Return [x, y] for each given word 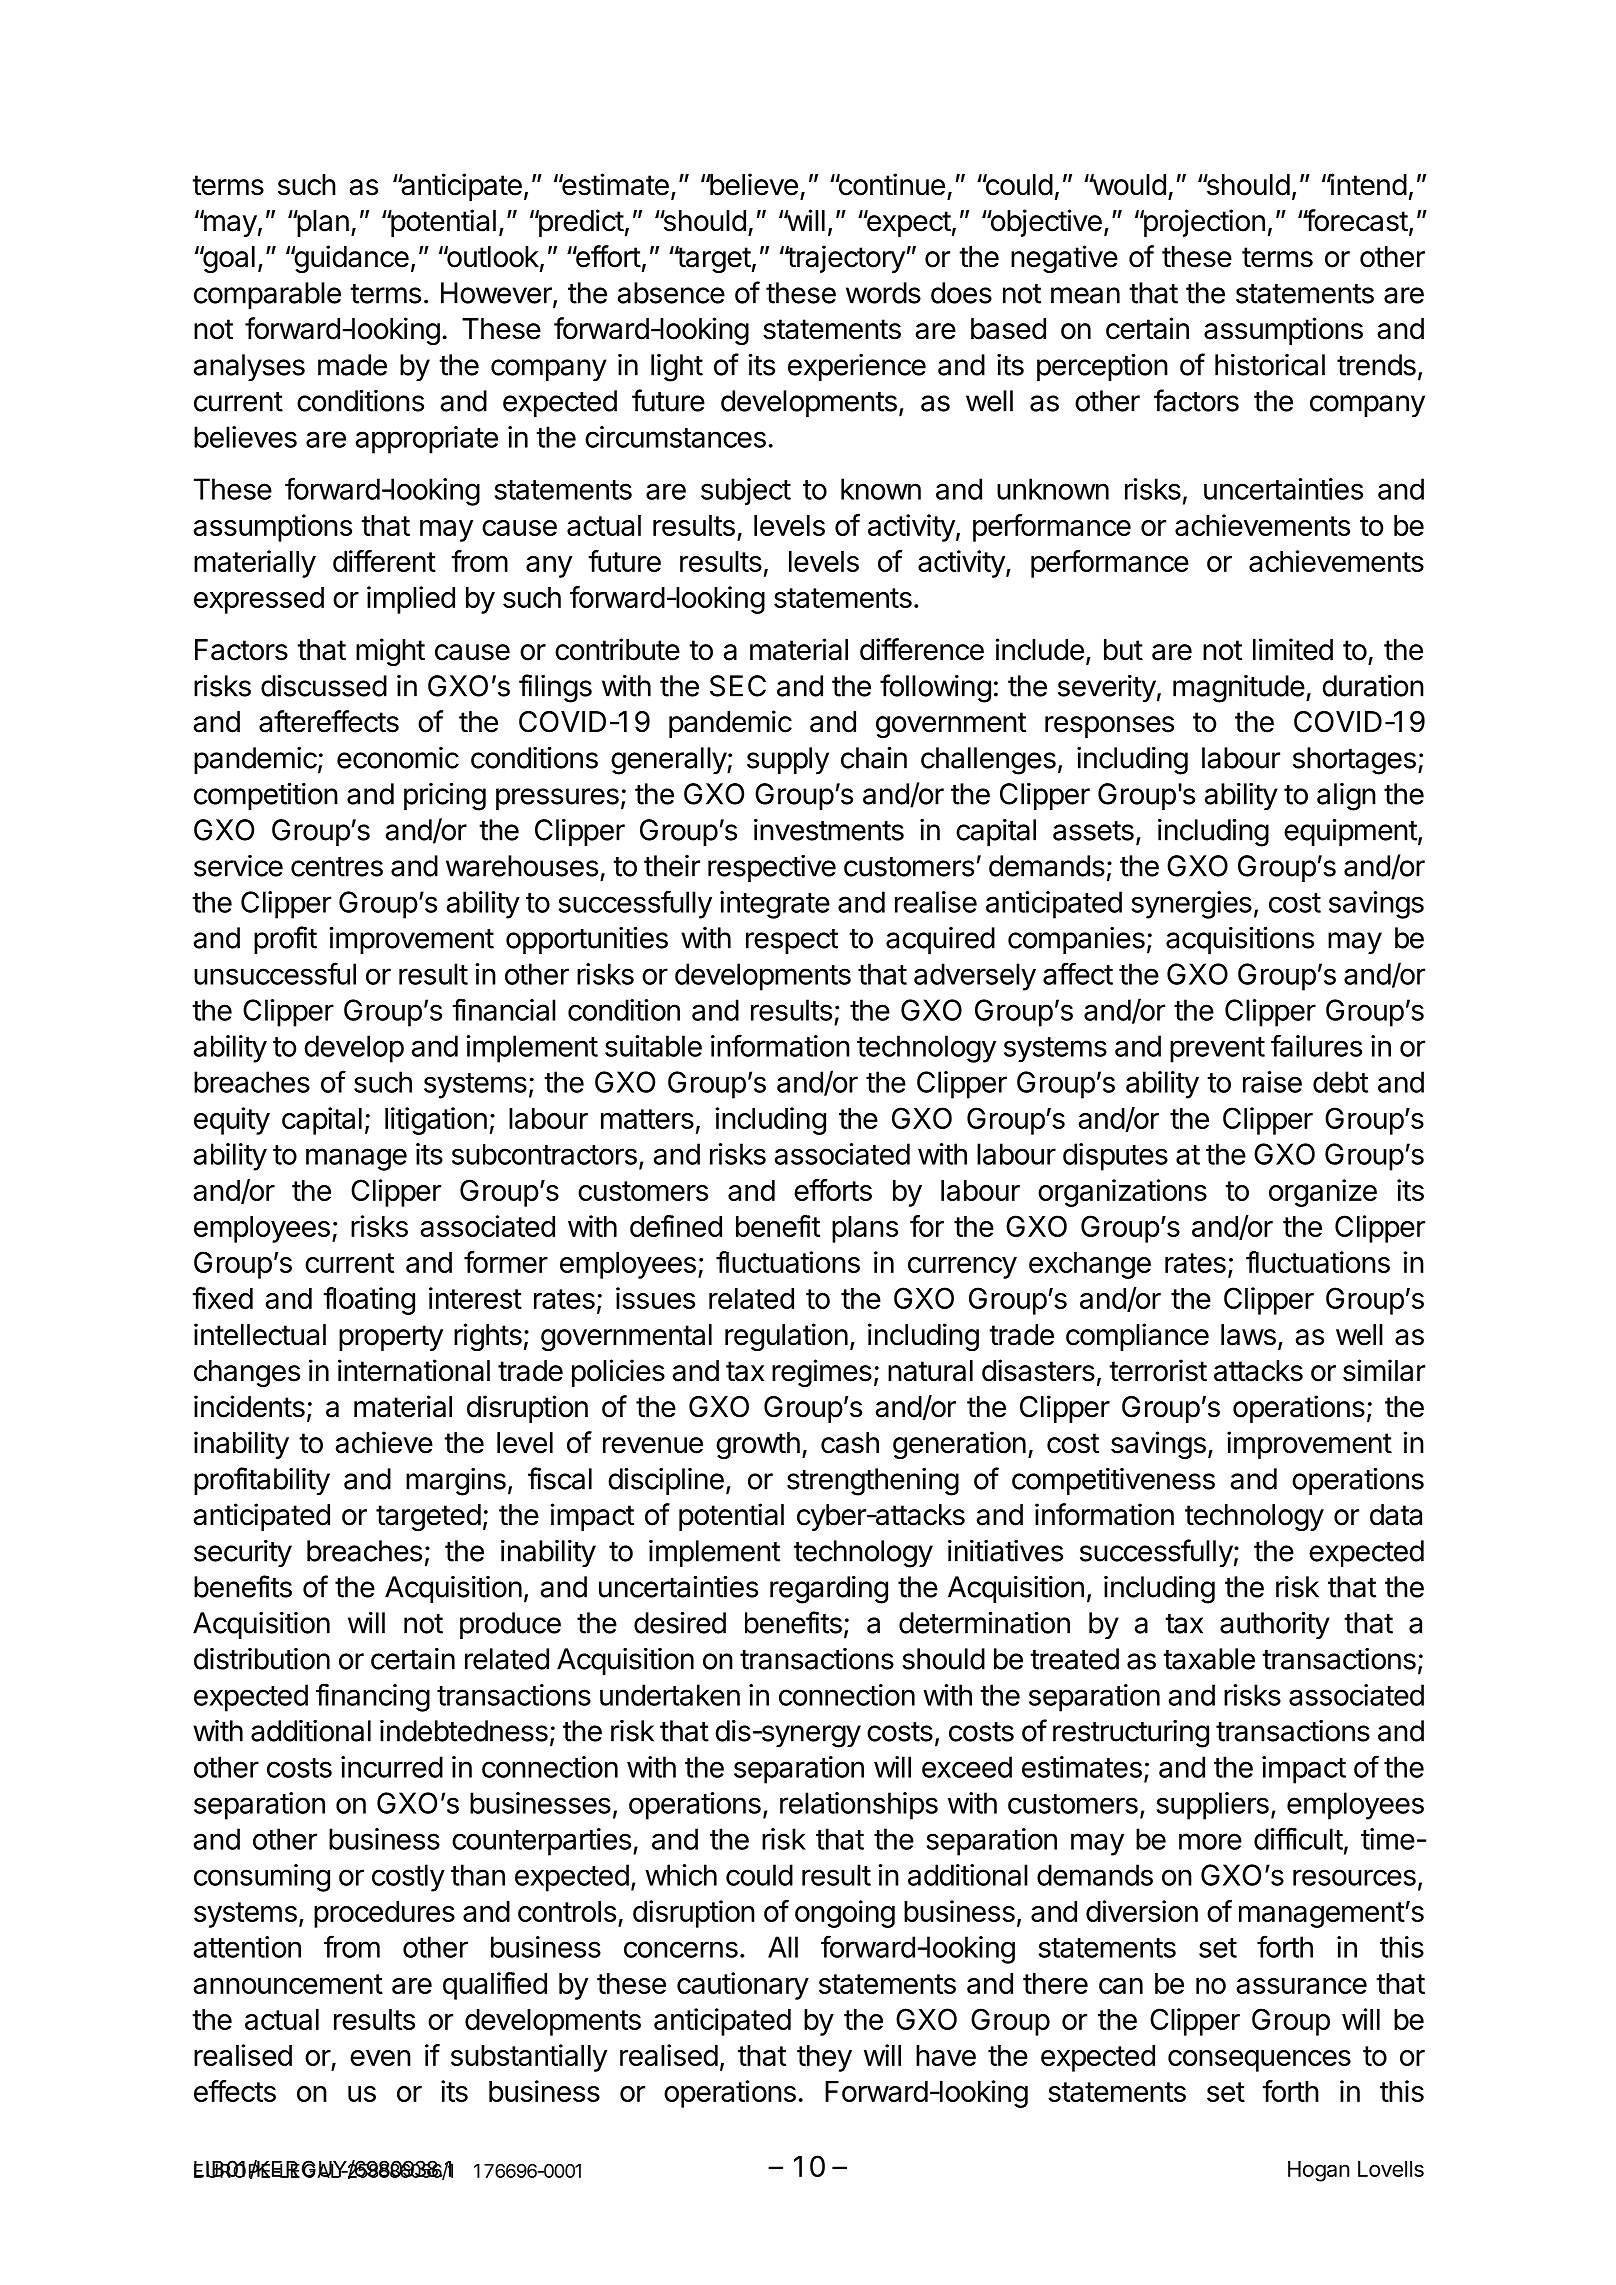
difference [922, 649]
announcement [288, 1984]
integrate [775, 905]
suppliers [1213, 1806]
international [414, 1370]
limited [1293, 649]
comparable [267, 295]
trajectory [845, 259]
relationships [859, 1806]
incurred [392, 1767]
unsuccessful [275, 973]
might [390, 652]
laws [1248, 1335]
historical [1270, 365]
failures [1316, 1045]
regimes [822, 1373]
